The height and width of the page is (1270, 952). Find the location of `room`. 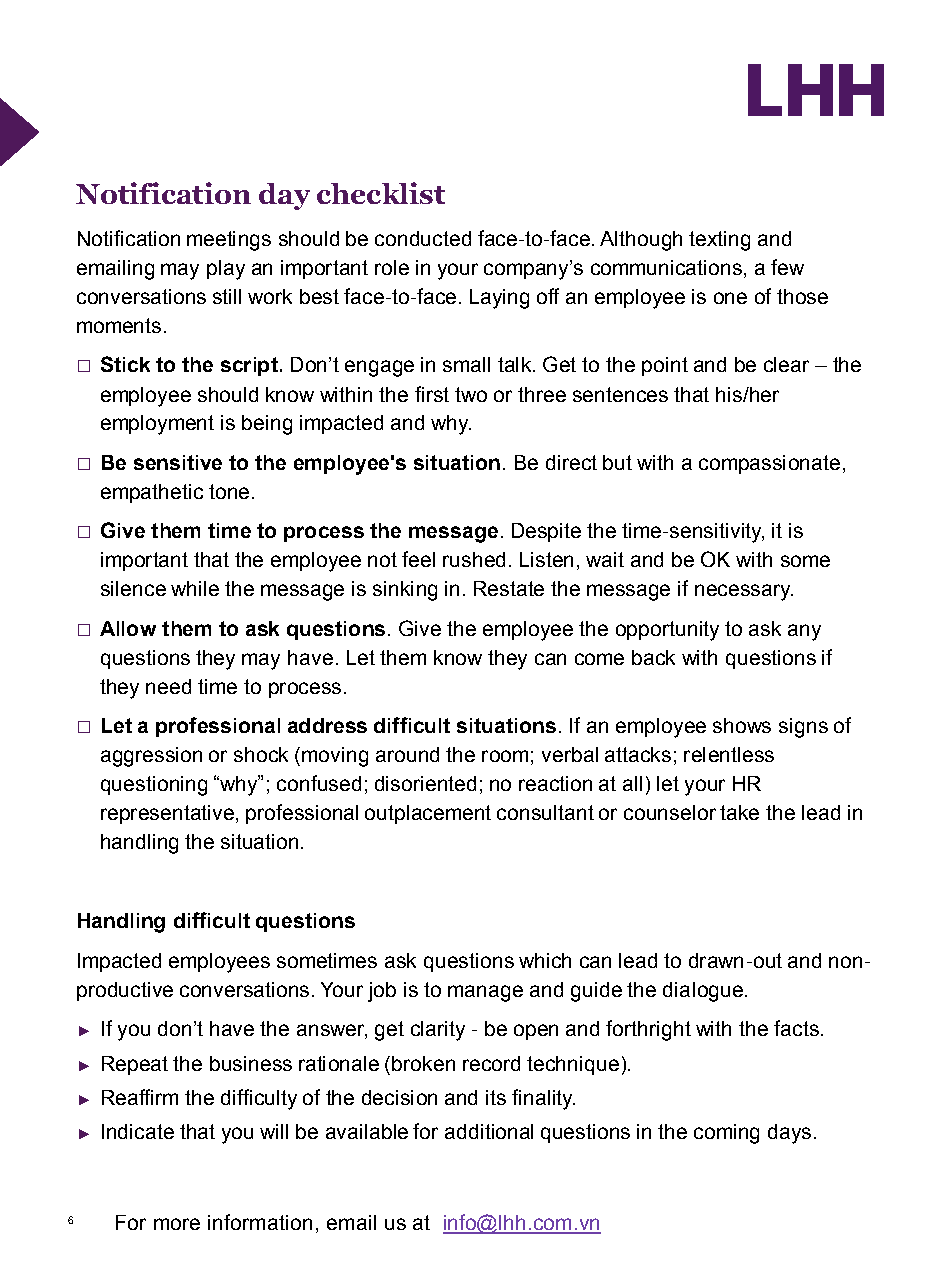

room is located at coordinates (505, 756).
